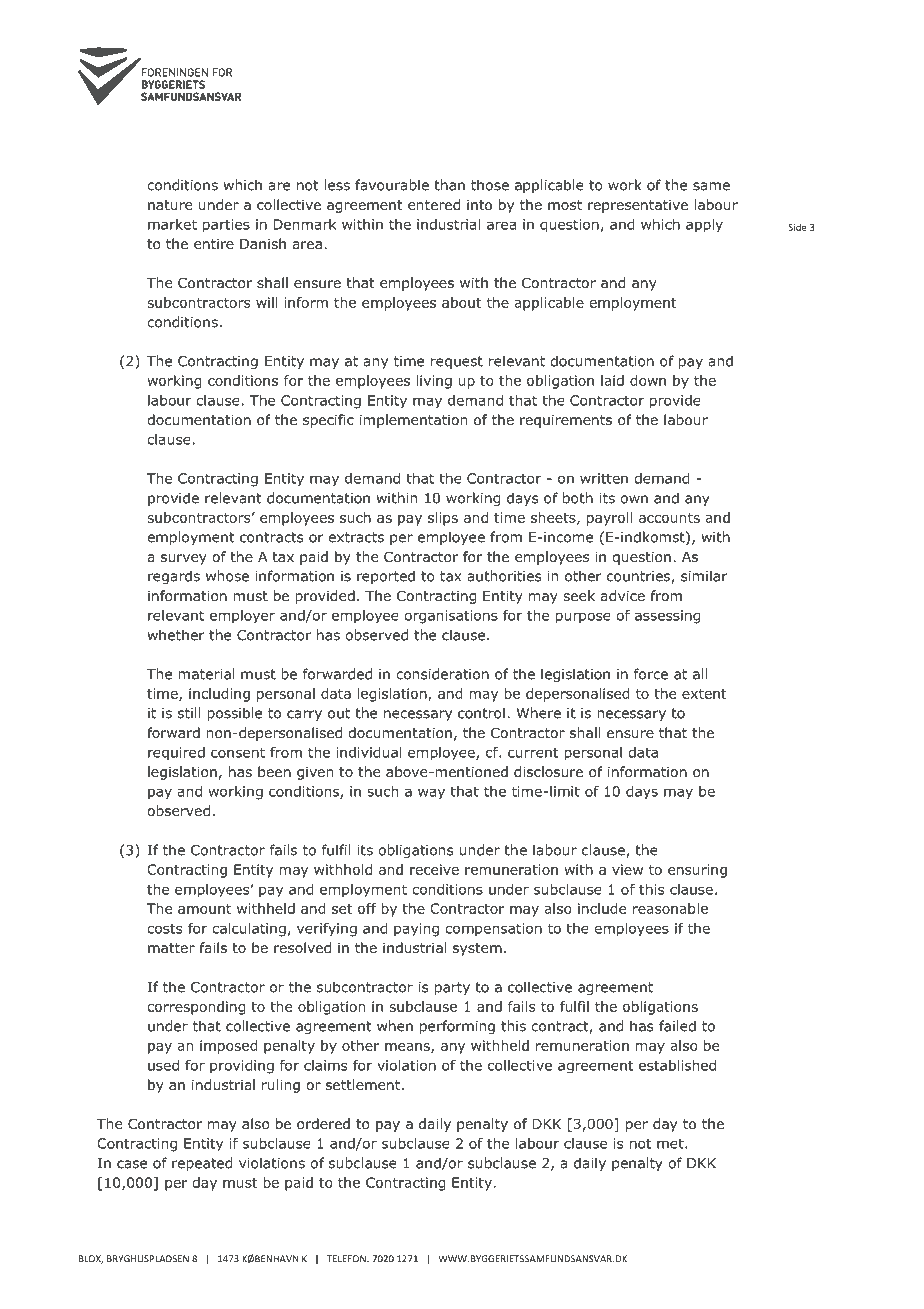 This screenshot has width=924, height=1309. Describe the element at coordinates (677, 1065) in the screenshot. I see `established` at that location.
